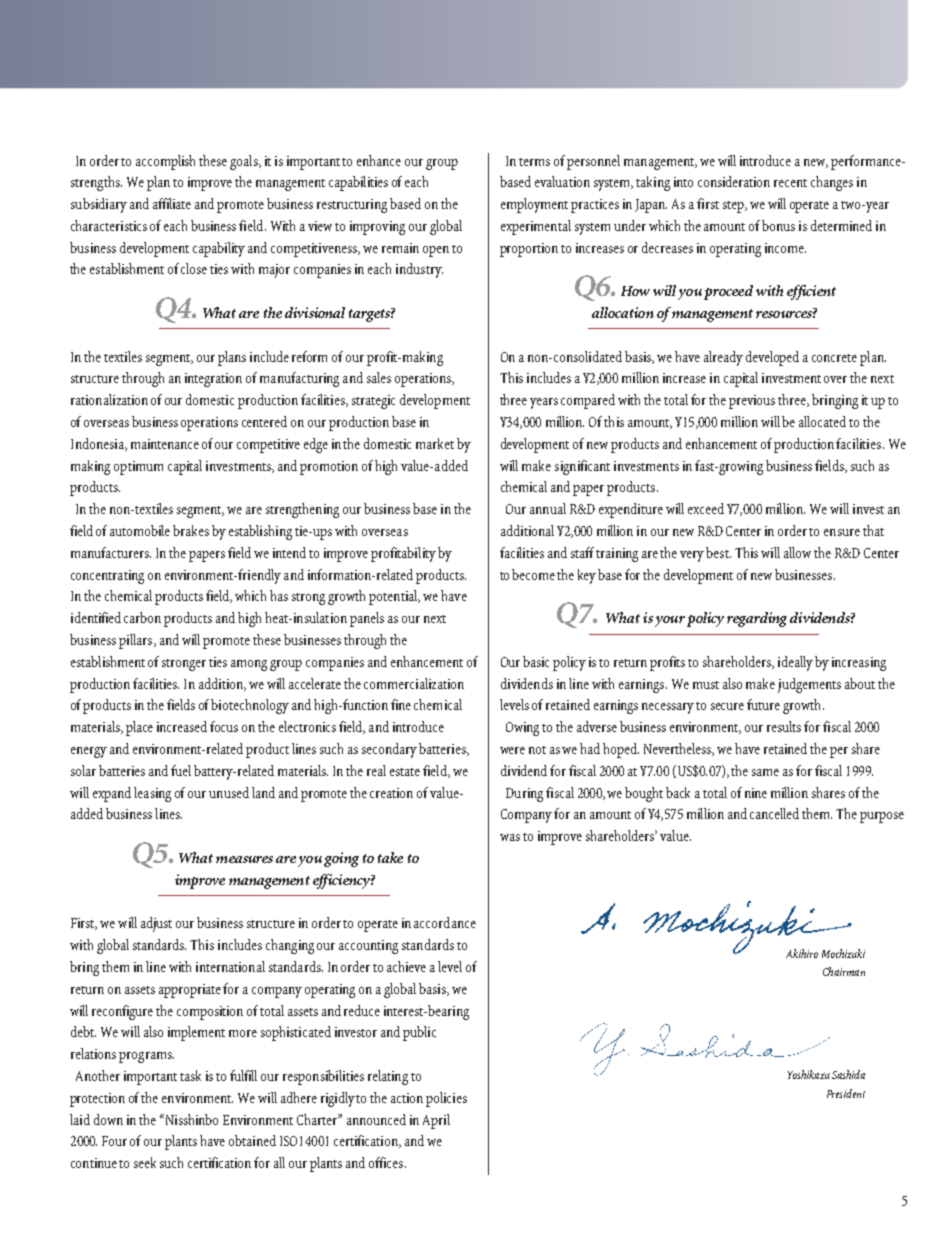 Image resolution: width=952 pixels, height=1233 pixels. Describe the element at coordinates (172, 203) in the screenshot. I see `affiliate` at that location.
